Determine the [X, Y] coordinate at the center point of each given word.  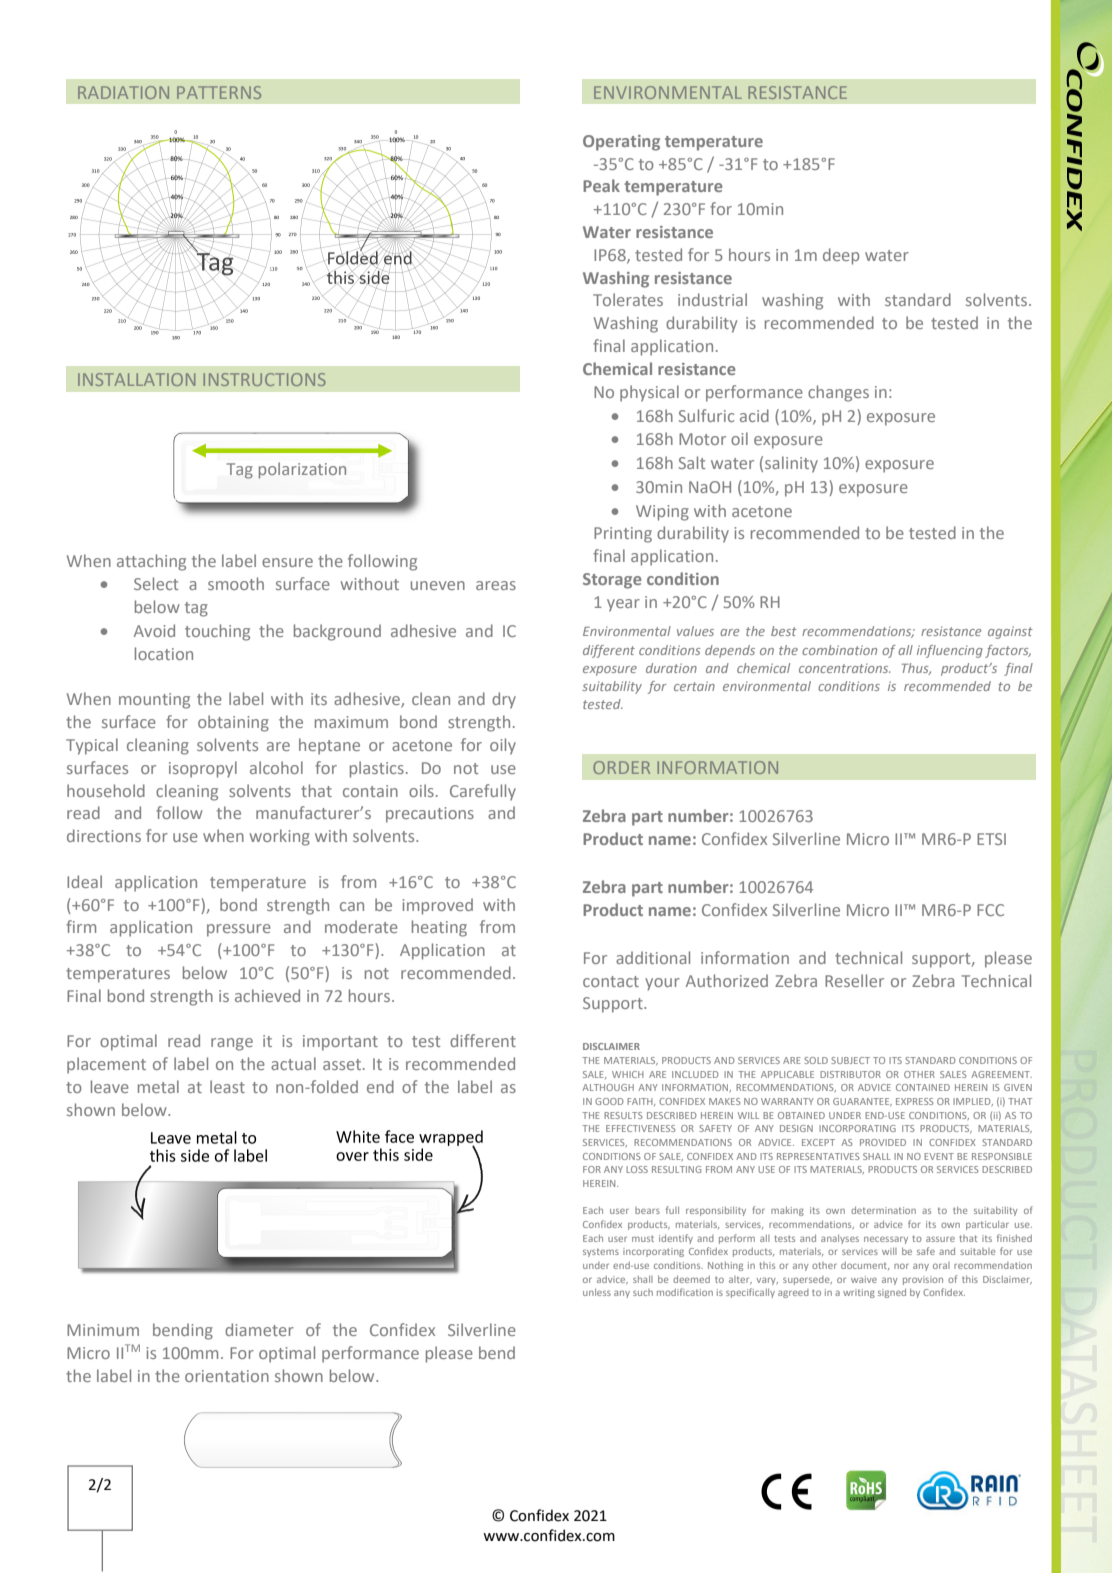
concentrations [845, 668]
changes [838, 393]
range [232, 1044]
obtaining [233, 723]
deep [841, 256]
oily [503, 746]
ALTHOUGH [608, 1087]
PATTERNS [219, 92]
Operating [621, 143]
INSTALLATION [136, 379]
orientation [227, 1376]
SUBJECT [850, 1060]
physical [649, 393]
